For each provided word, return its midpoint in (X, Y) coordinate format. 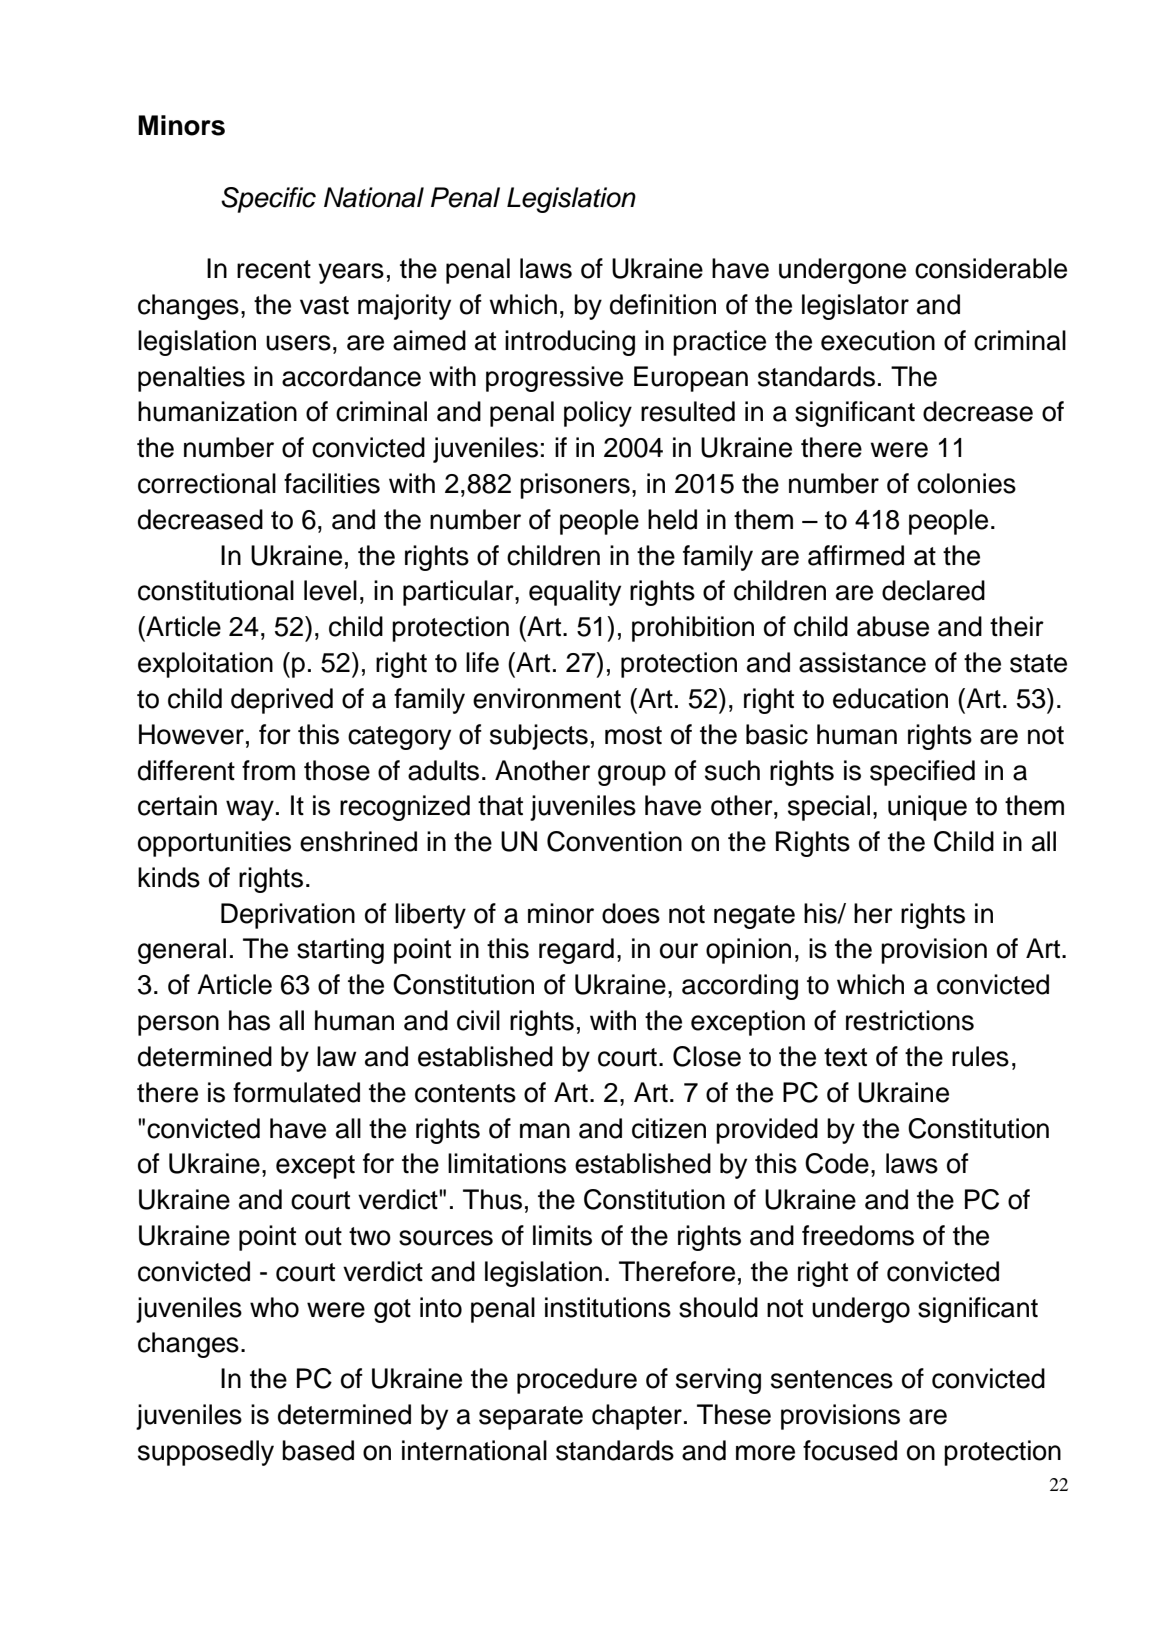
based (318, 1450)
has (249, 1020)
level (330, 590)
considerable (991, 268)
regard (576, 951)
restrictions (910, 1020)
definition (663, 304)
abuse (893, 626)
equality (575, 593)
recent (274, 269)
